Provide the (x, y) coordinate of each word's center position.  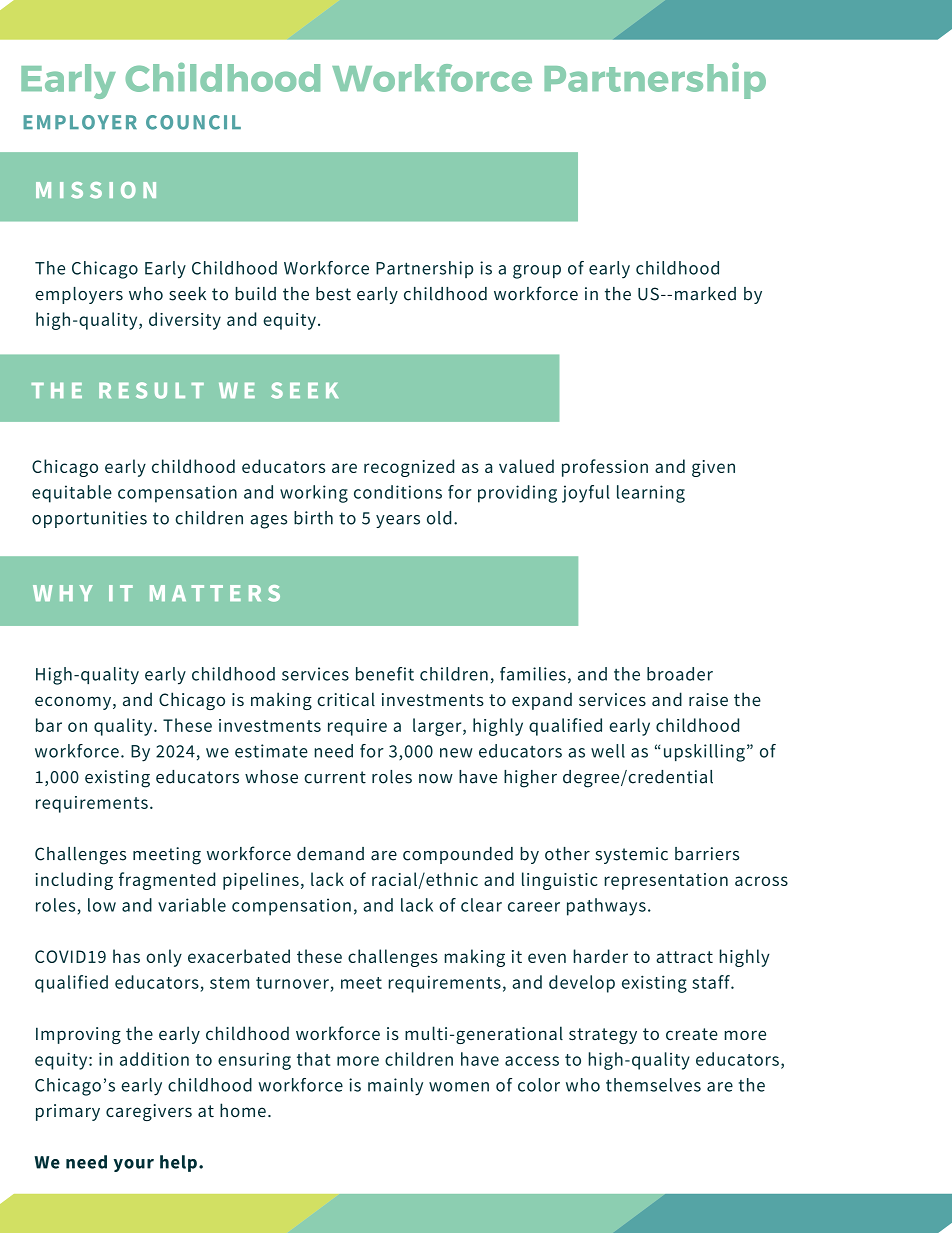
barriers (707, 854)
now (436, 779)
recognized (409, 468)
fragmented (167, 881)
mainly (395, 1087)
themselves (653, 1085)
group (537, 272)
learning (651, 494)
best (333, 294)
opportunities (89, 519)
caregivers (149, 1112)
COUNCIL (193, 122)
